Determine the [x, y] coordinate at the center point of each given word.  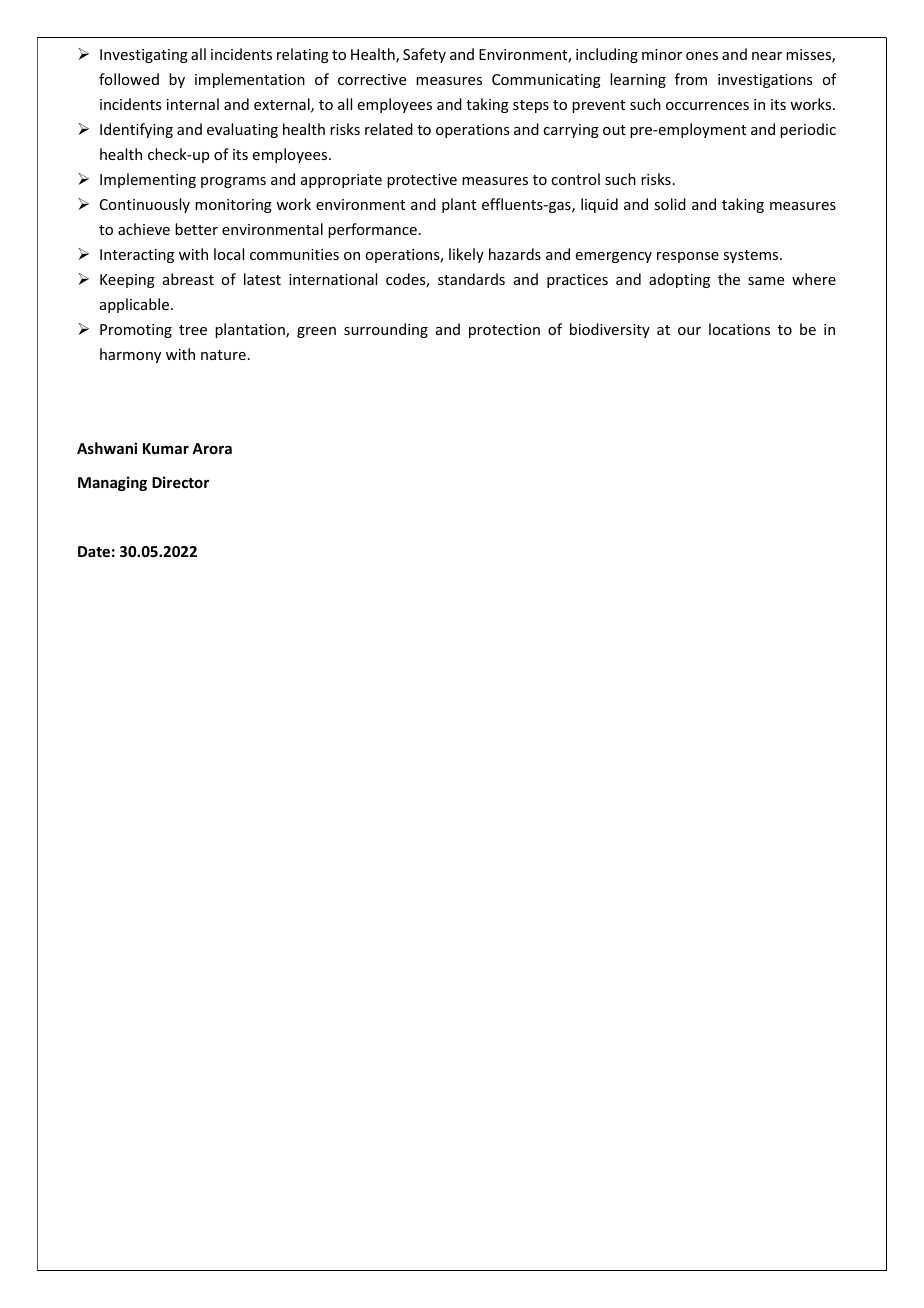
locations [739, 329]
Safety [424, 55]
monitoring [233, 206]
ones [702, 56]
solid [670, 204]
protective [422, 181]
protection [504, 331]
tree [193, 330]
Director [180, 482]
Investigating [144, 56]
